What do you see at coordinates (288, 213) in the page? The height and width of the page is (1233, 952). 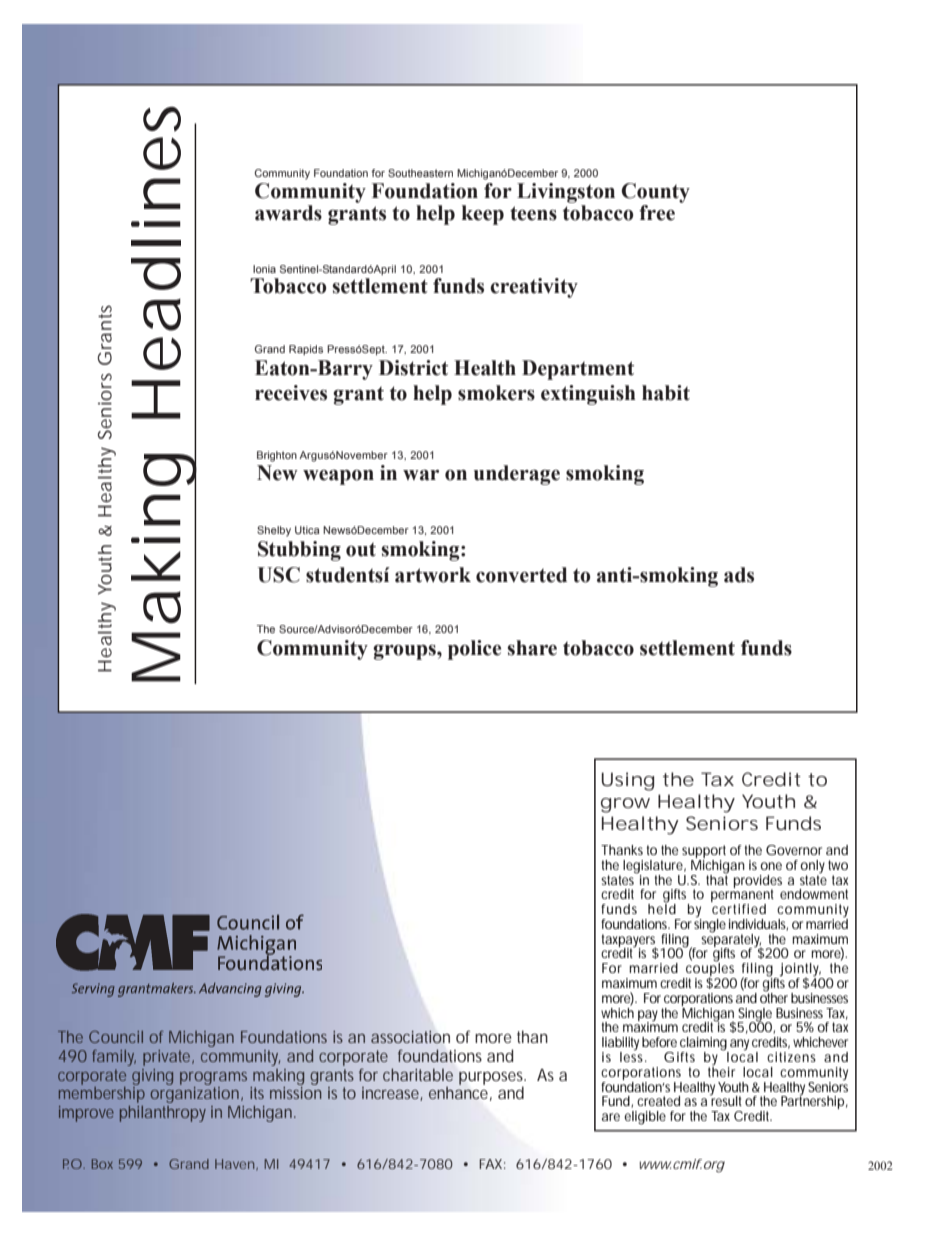 I see `awards` at bounding box center [288, 213].
